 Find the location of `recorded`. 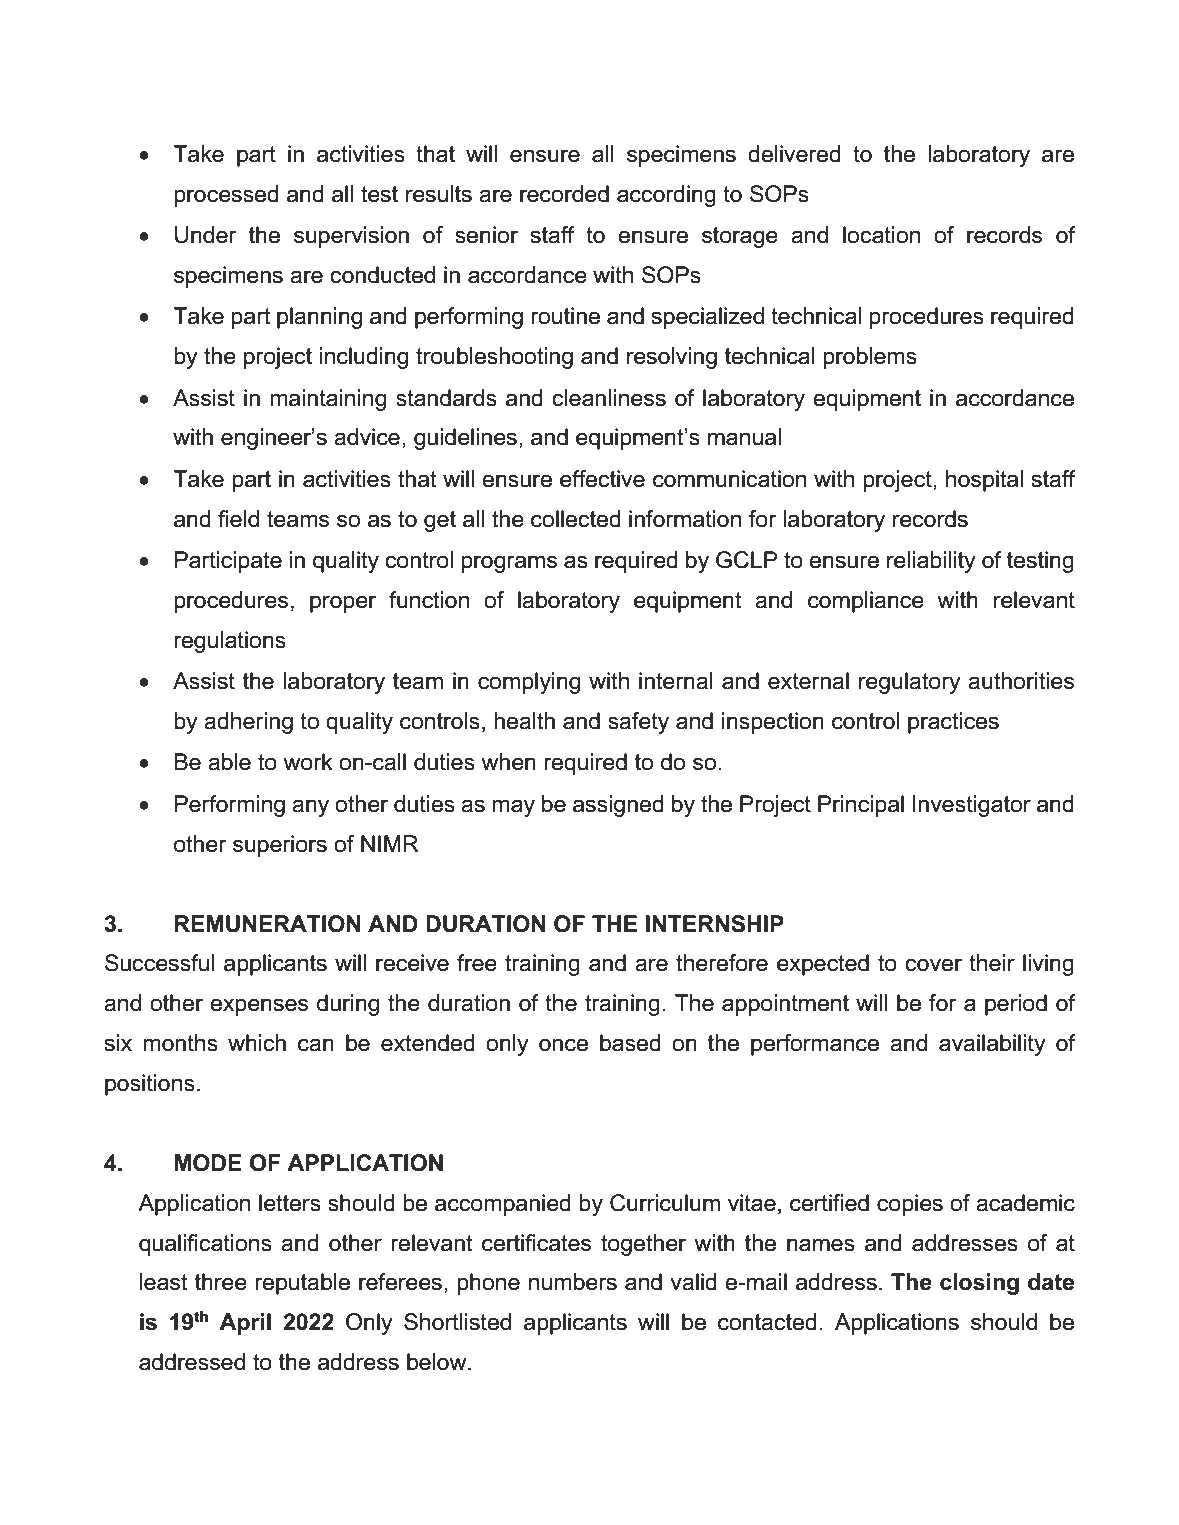

recorded is located at coordinates (564, 194).
